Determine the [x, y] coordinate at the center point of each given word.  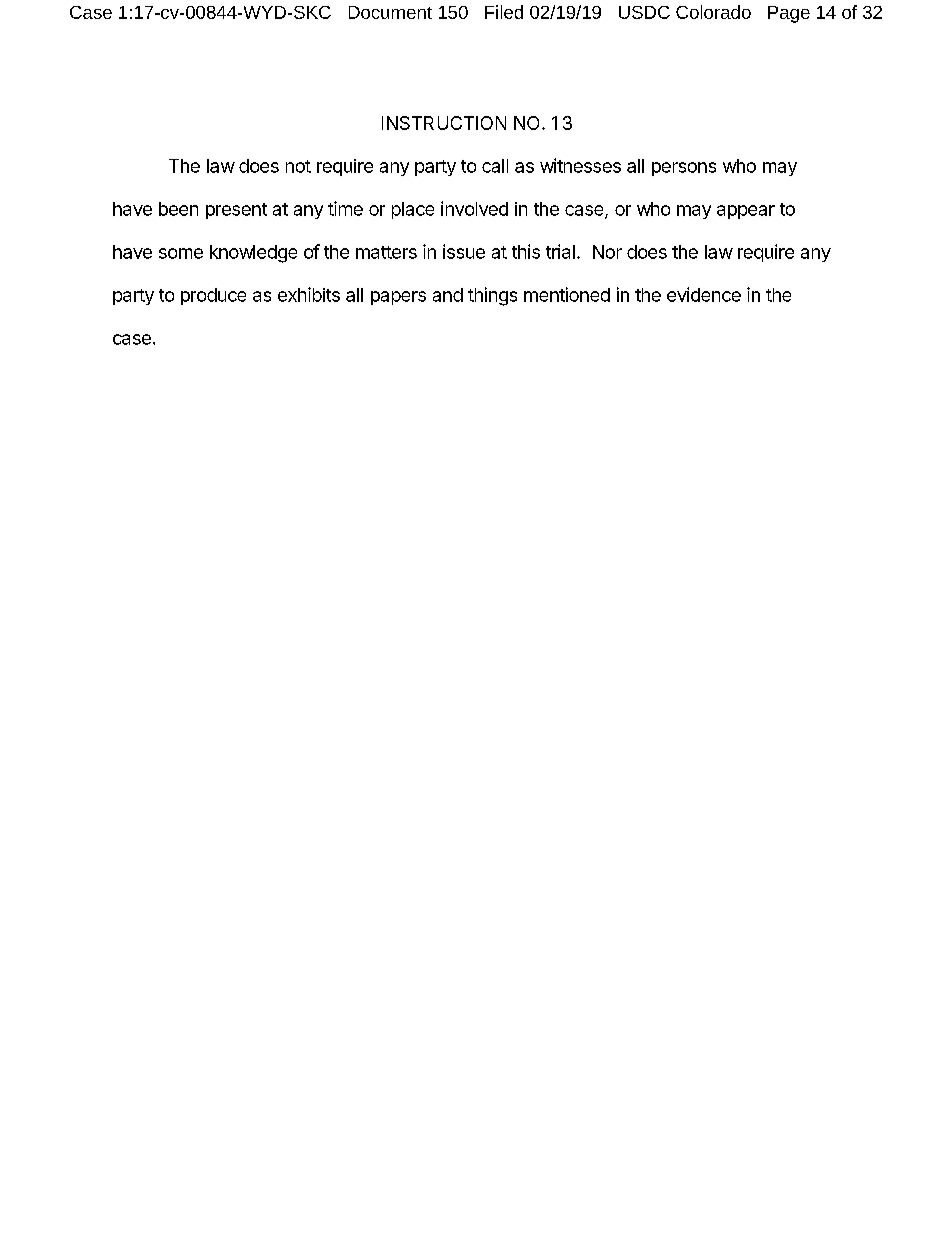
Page [789, 14]
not [298, 166]
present [236, 211]
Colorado [713, 12]
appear [746, 212]
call [495, 166]
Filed [504, 12]
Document [390, 12]
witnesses [580, 165]
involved [474, 208]
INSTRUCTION [444, 123]
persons [684, 169]
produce [213, 296]
